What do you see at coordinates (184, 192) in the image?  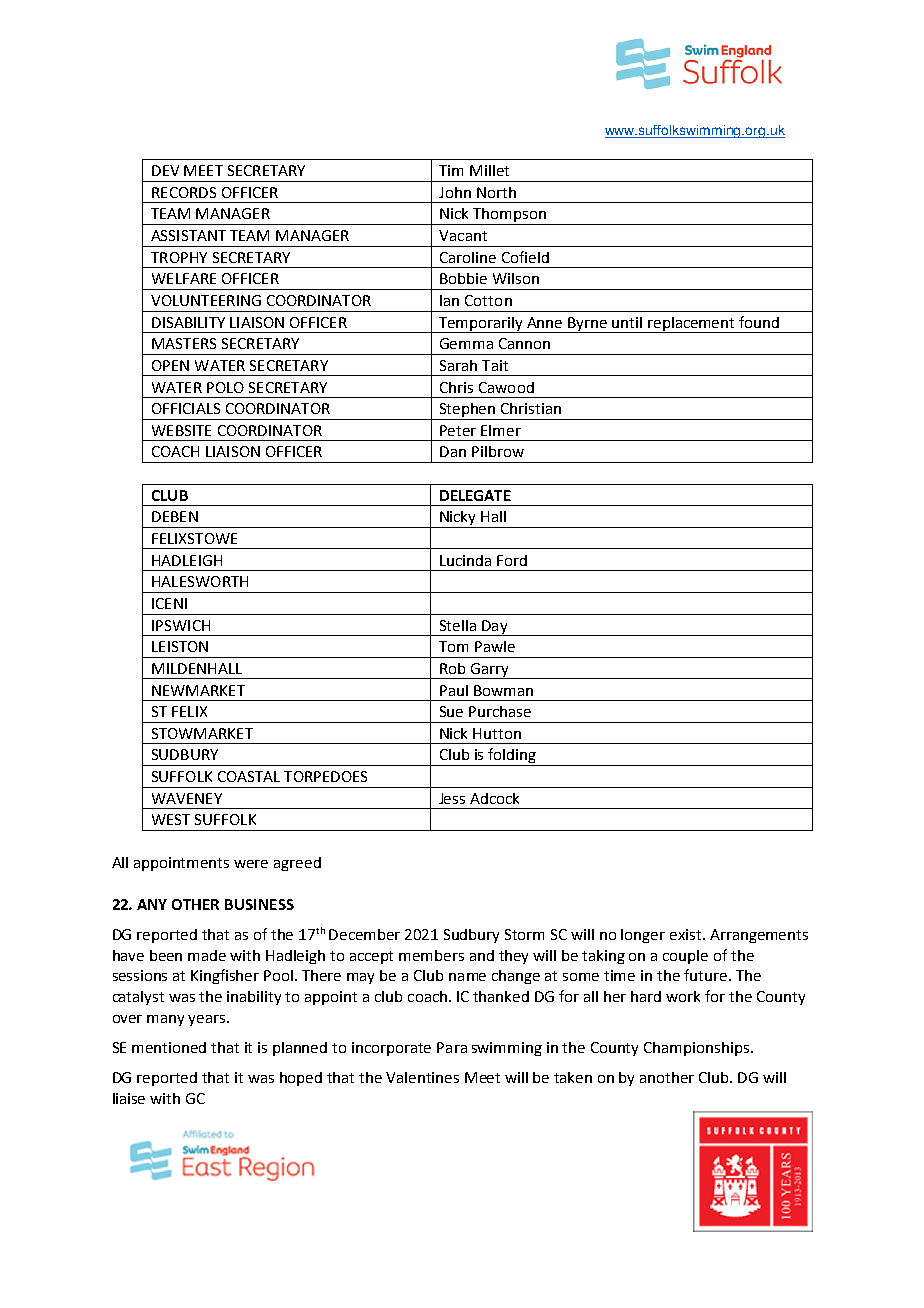 I see `RECORDS` at bounding box center [184, 192].
